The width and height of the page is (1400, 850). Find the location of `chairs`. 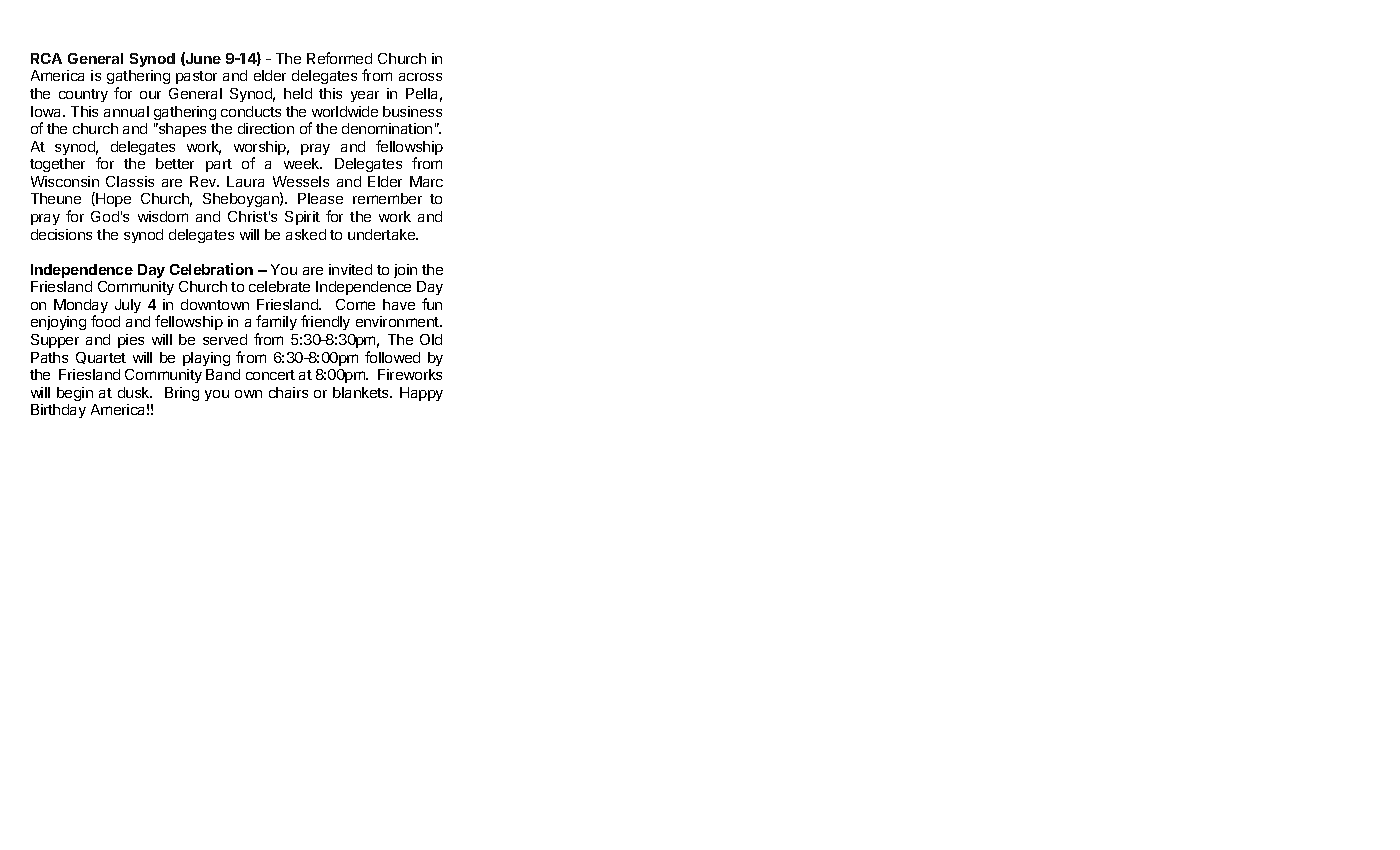

chairs is located at coordinates (288, 392).
